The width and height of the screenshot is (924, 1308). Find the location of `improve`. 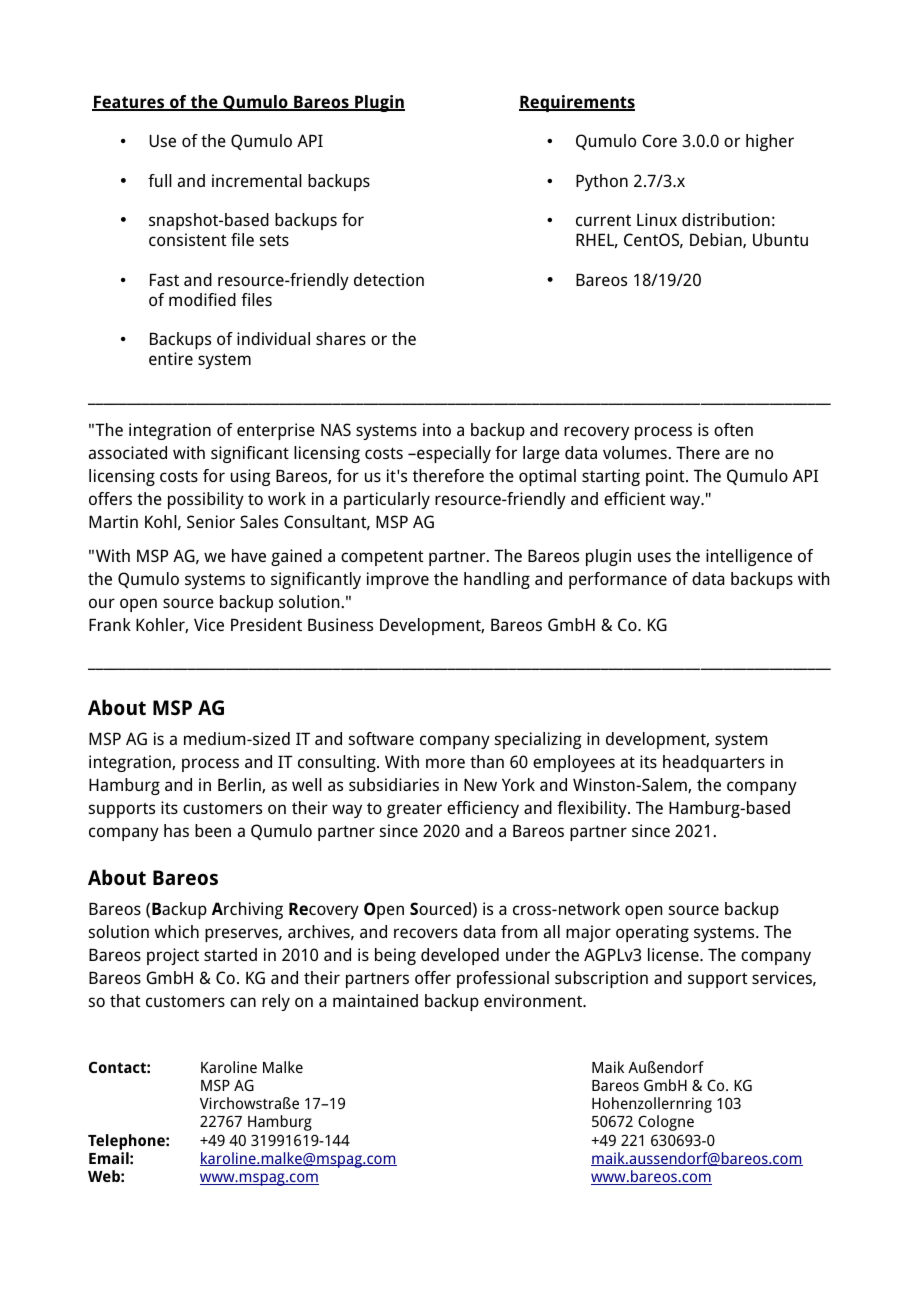

improve is located at coordinates (398, 580).
